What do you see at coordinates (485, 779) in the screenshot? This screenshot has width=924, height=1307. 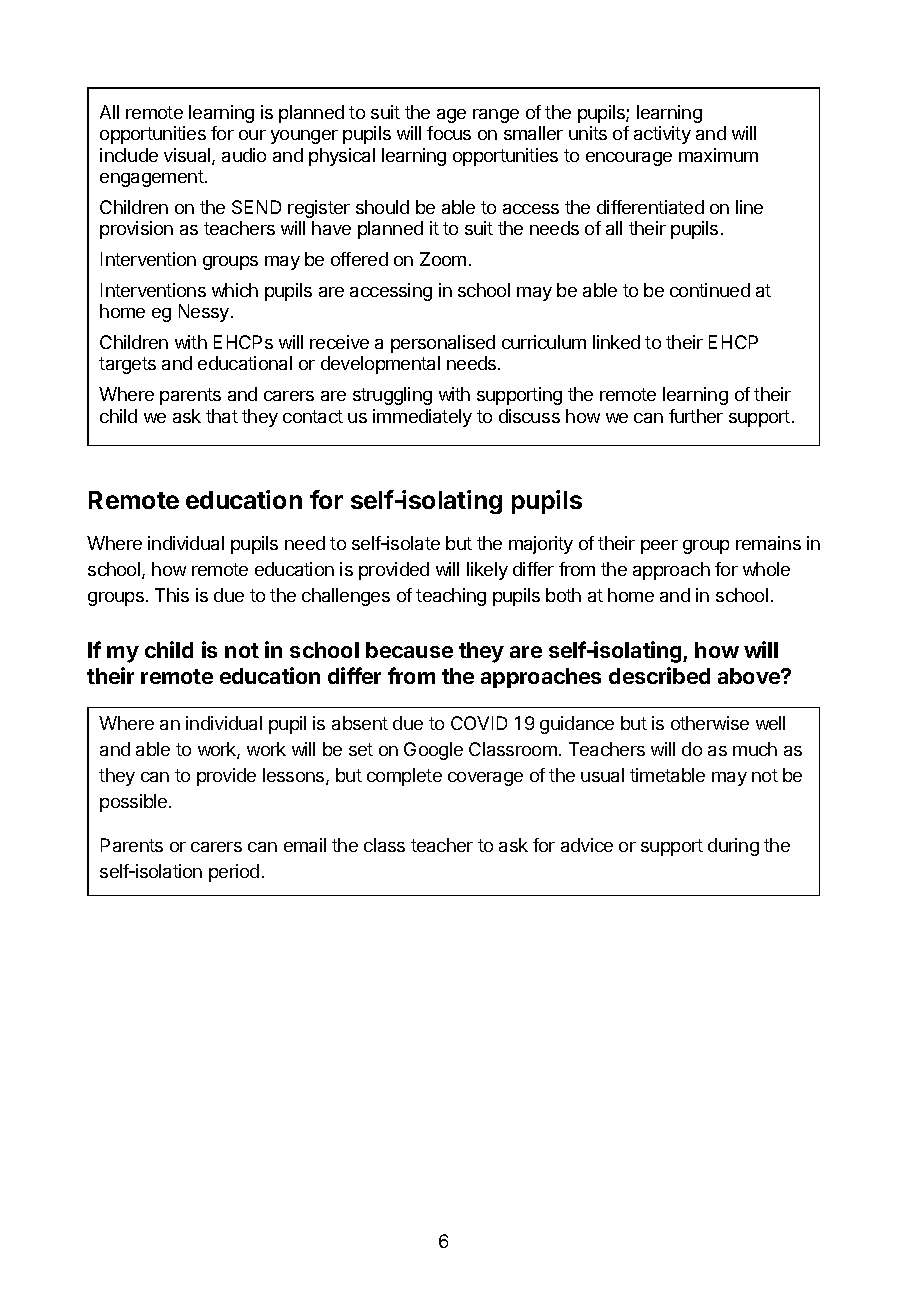 I see `coverage` at bounding box center [485, 779].
